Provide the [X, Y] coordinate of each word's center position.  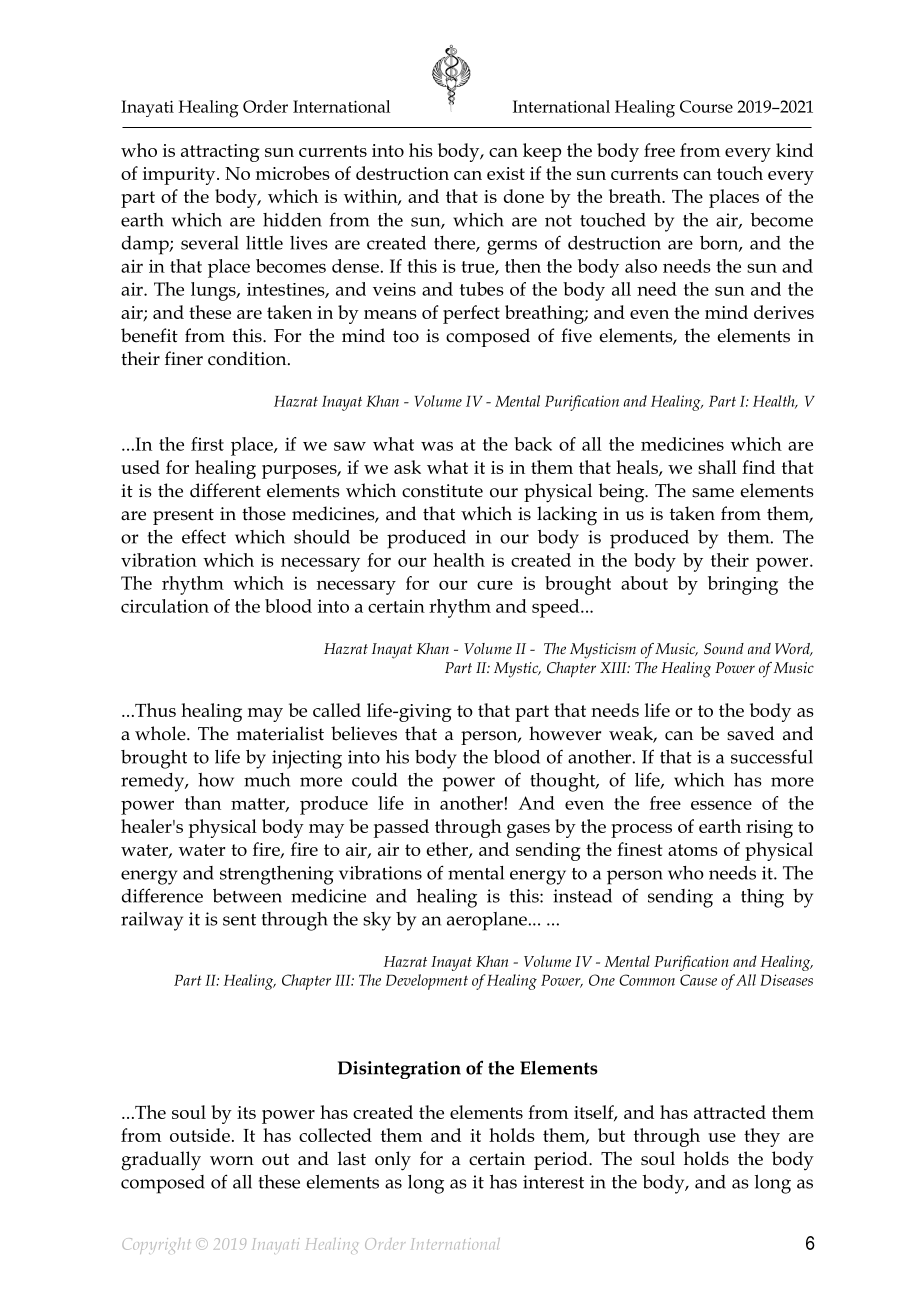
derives [784, 312]
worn [232, 1161]
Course [706, 106]
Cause [698, 980]
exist [506, 173]
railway [152, 921]
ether [448, 850]
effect [204, 536]
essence [721, 805]
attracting [220, 153]
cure [495, 585]
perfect [471, 314]
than [203, 803]
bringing [743, 585]
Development [427, 982]
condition [248, 358]
